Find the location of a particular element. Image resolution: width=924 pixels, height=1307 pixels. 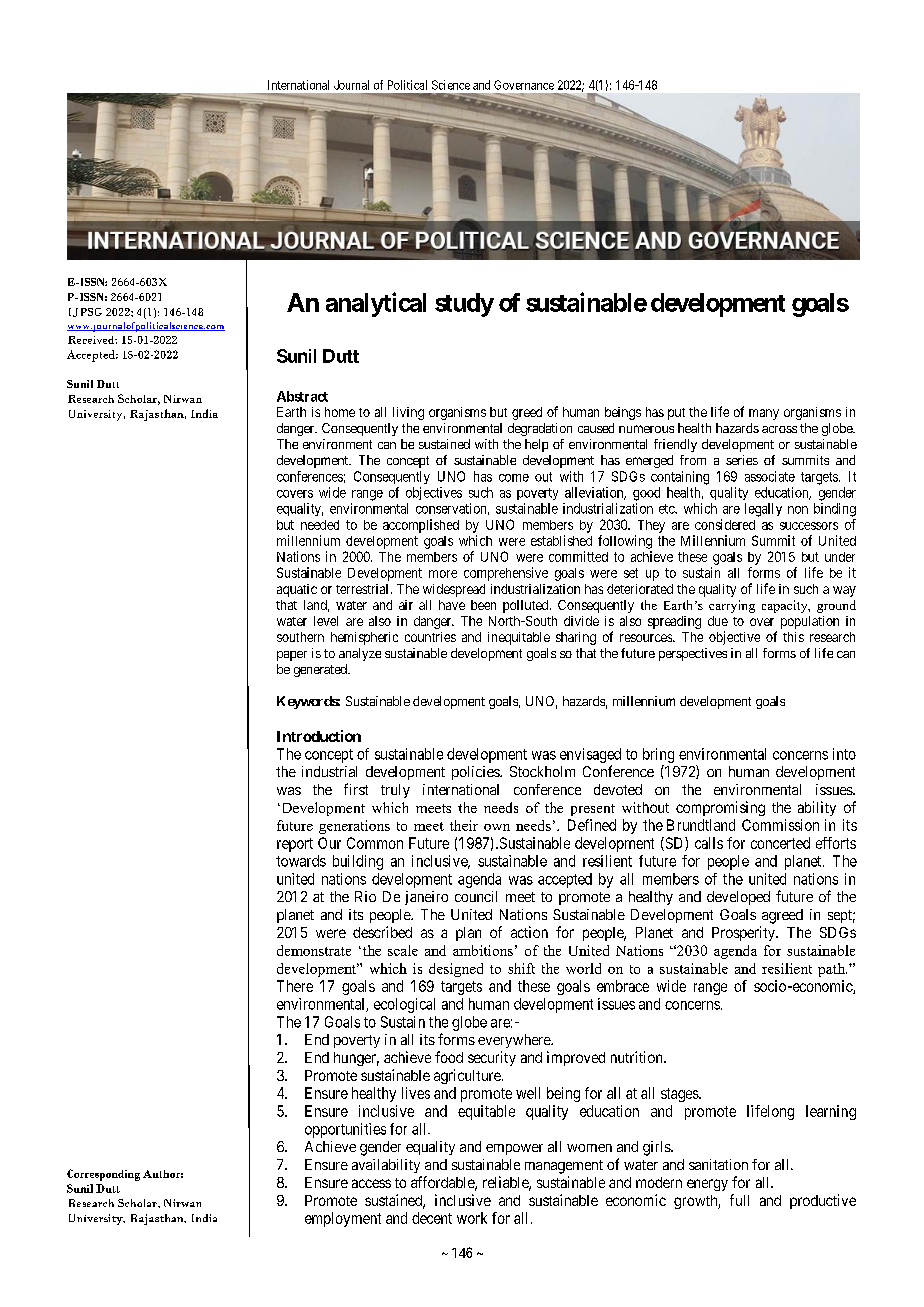

more is located at coordinates (443, 574).
